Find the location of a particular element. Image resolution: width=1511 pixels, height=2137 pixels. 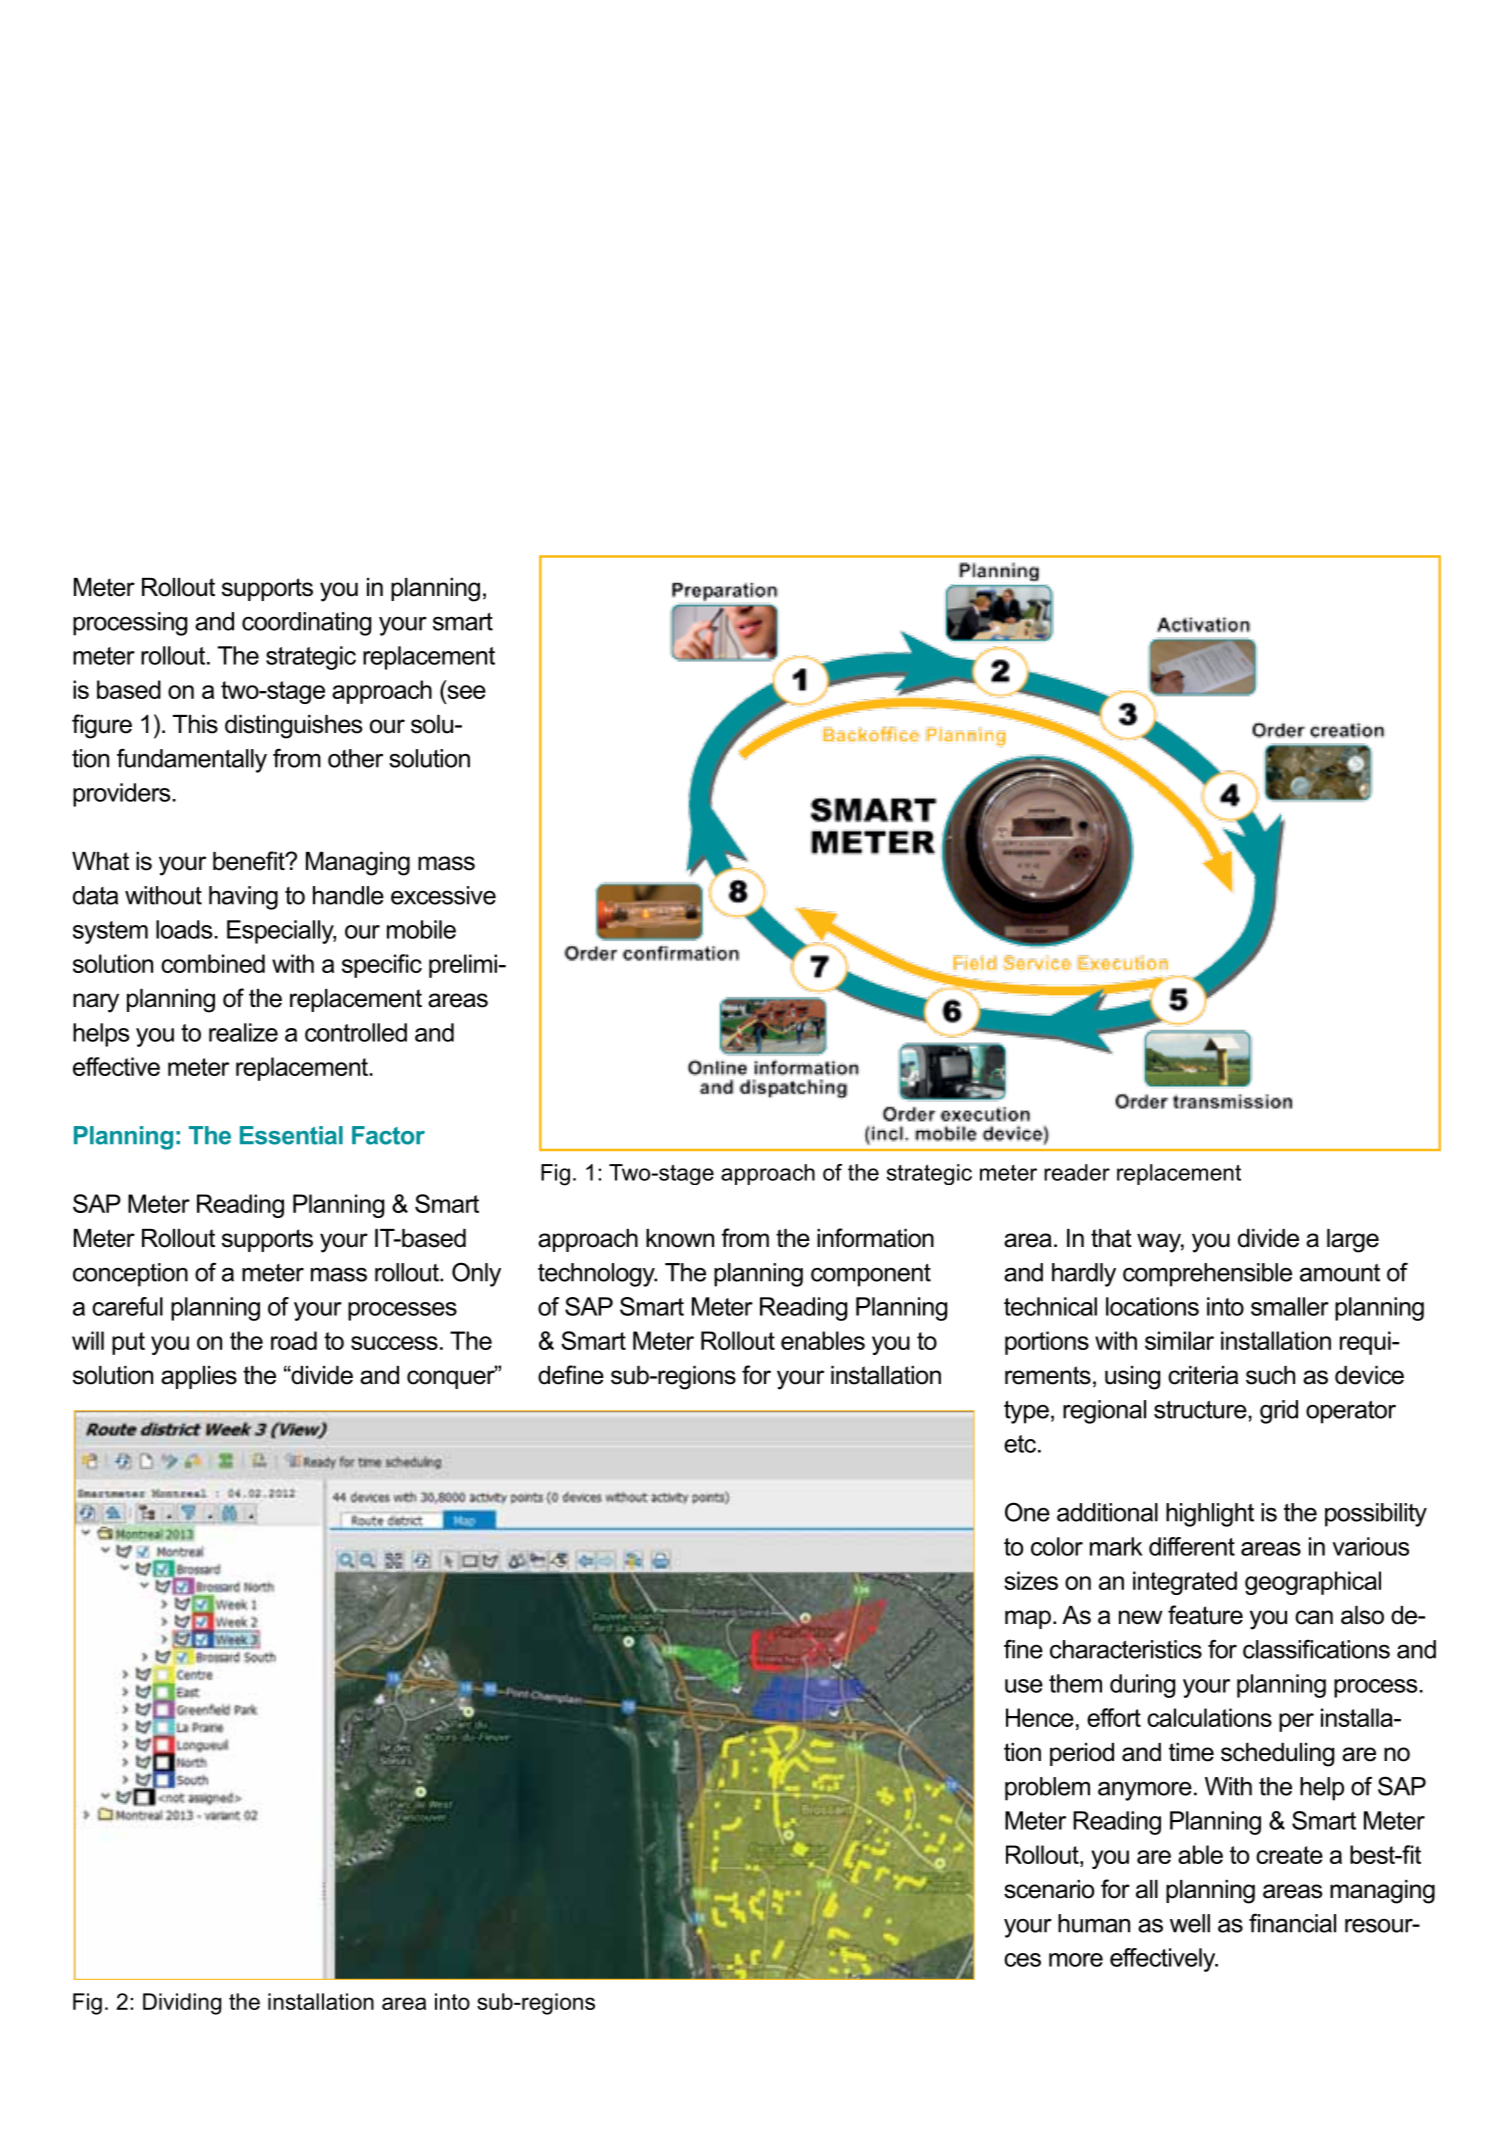

coordinating is located at coordinates (306, 624).
